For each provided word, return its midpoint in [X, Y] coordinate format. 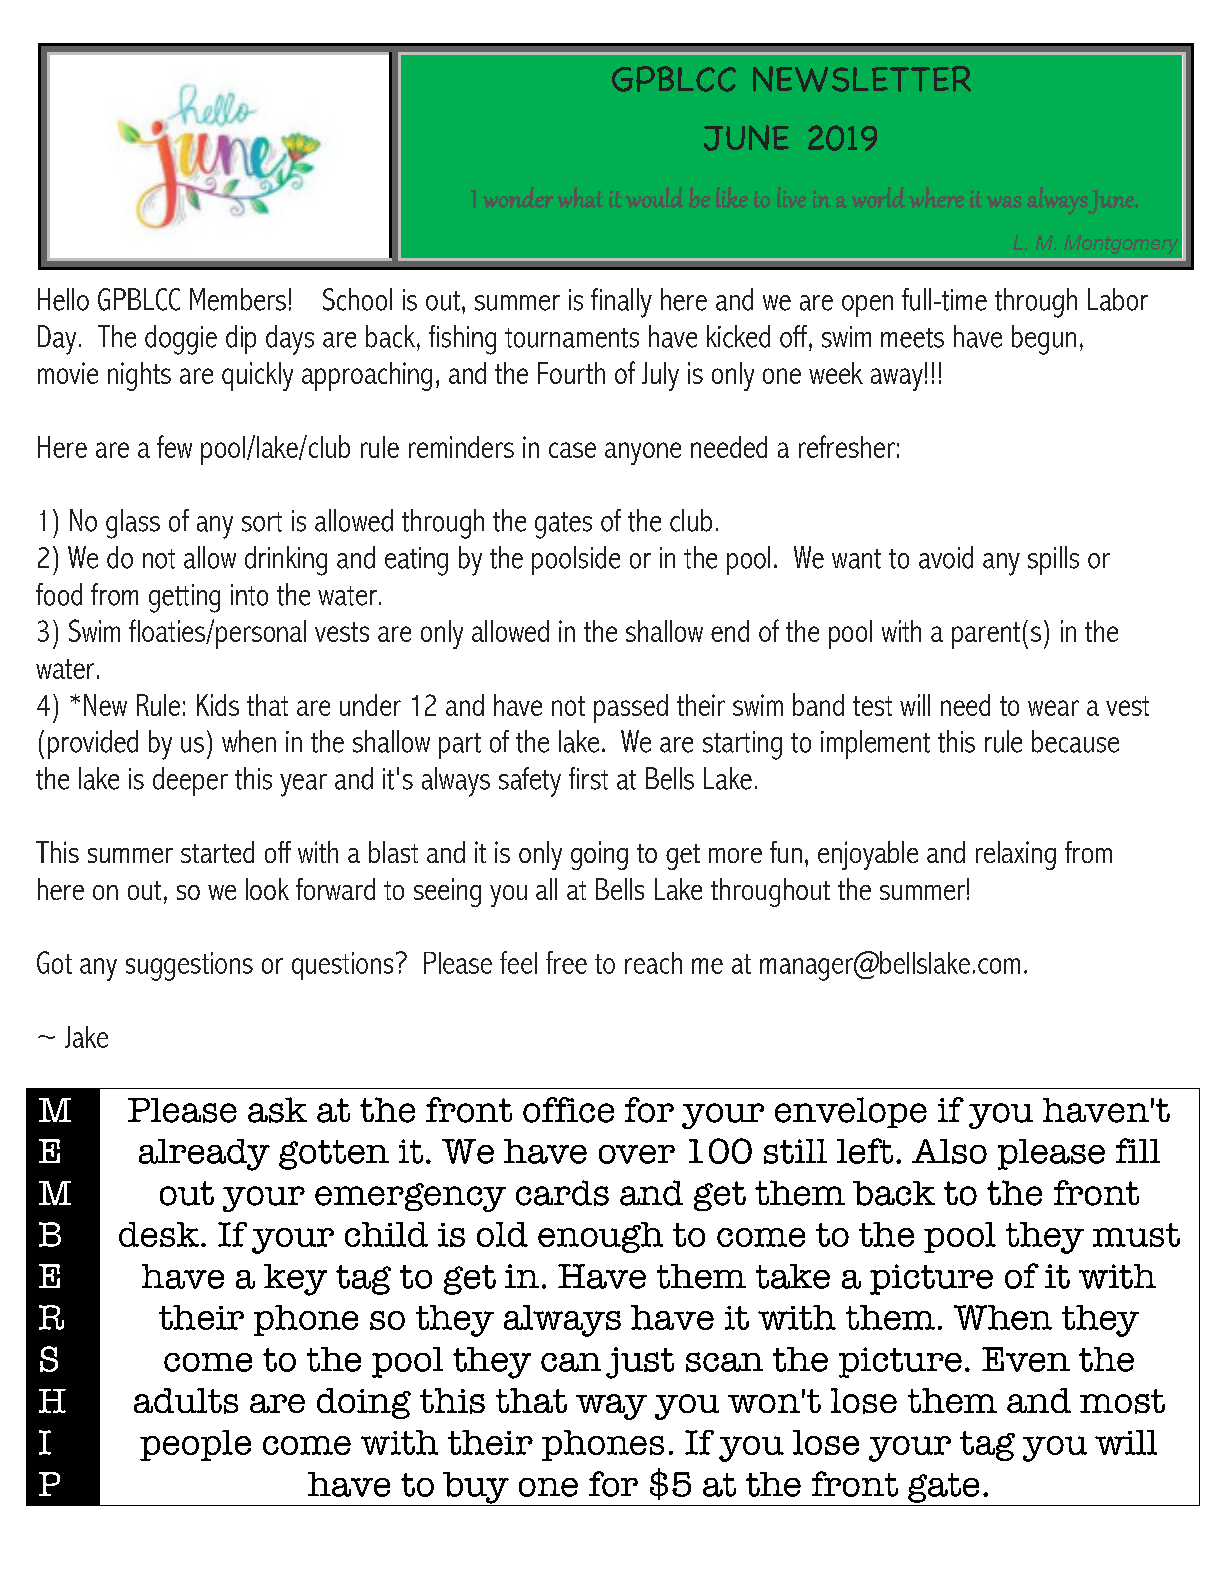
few [174, 446]
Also [949, 1151]
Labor [1118, 299]
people [195, 1445]
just [640, 1363]
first [588, 778]
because [1075, 741]
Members [238, 299]
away [897, 379]
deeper [190, 781]
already [204, 1155]
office [568, 1110]
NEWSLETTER [862, 79]
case [572, 450]
